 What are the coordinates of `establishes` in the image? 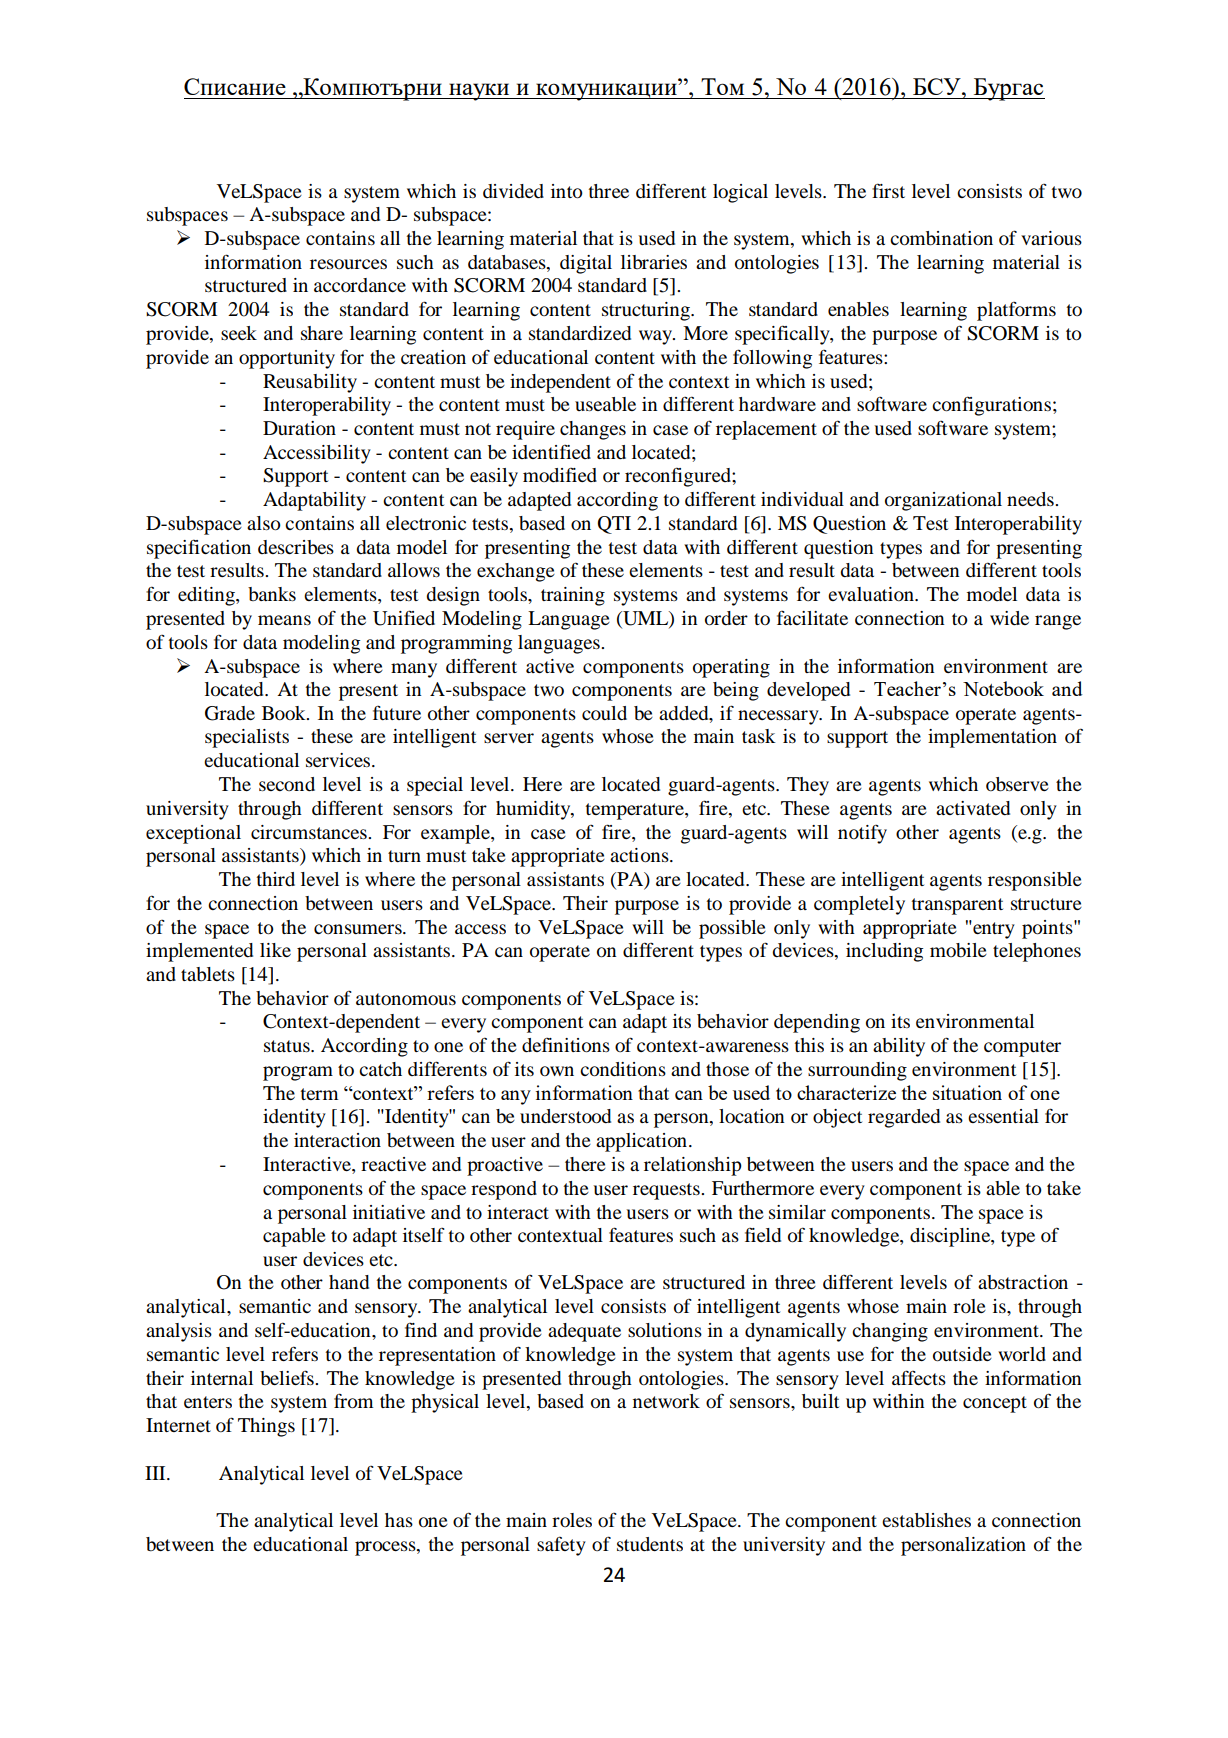 It's located at (926, 1520).
